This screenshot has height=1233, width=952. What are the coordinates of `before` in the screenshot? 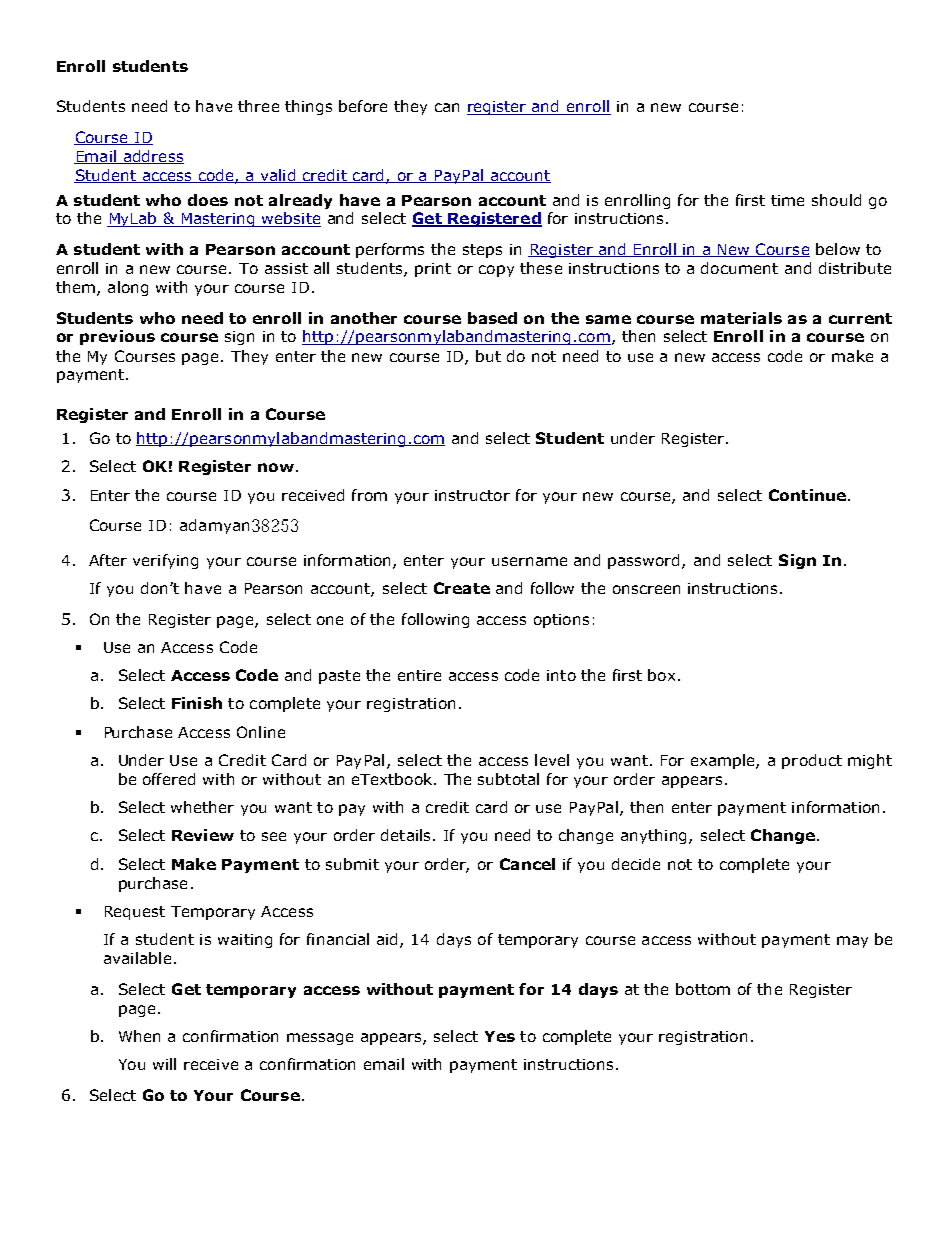 It's located at (363, 106).
